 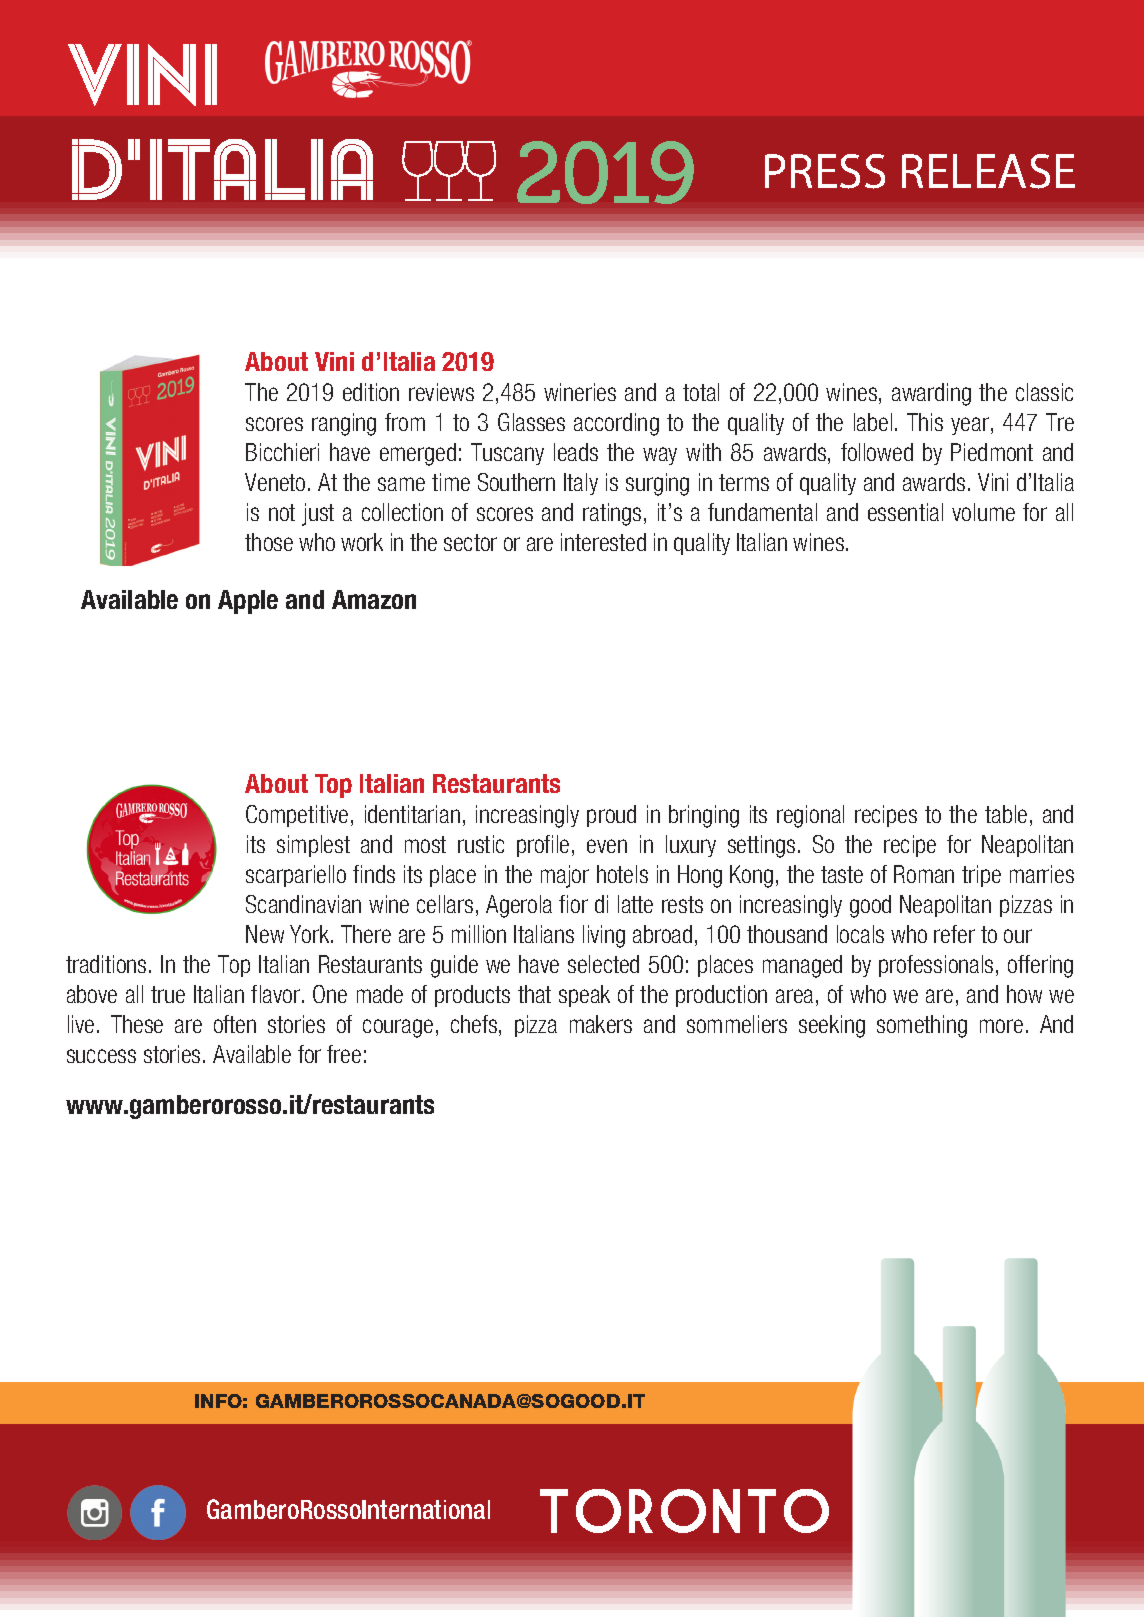 I want to click on success, so click(x=101, y=1056).
